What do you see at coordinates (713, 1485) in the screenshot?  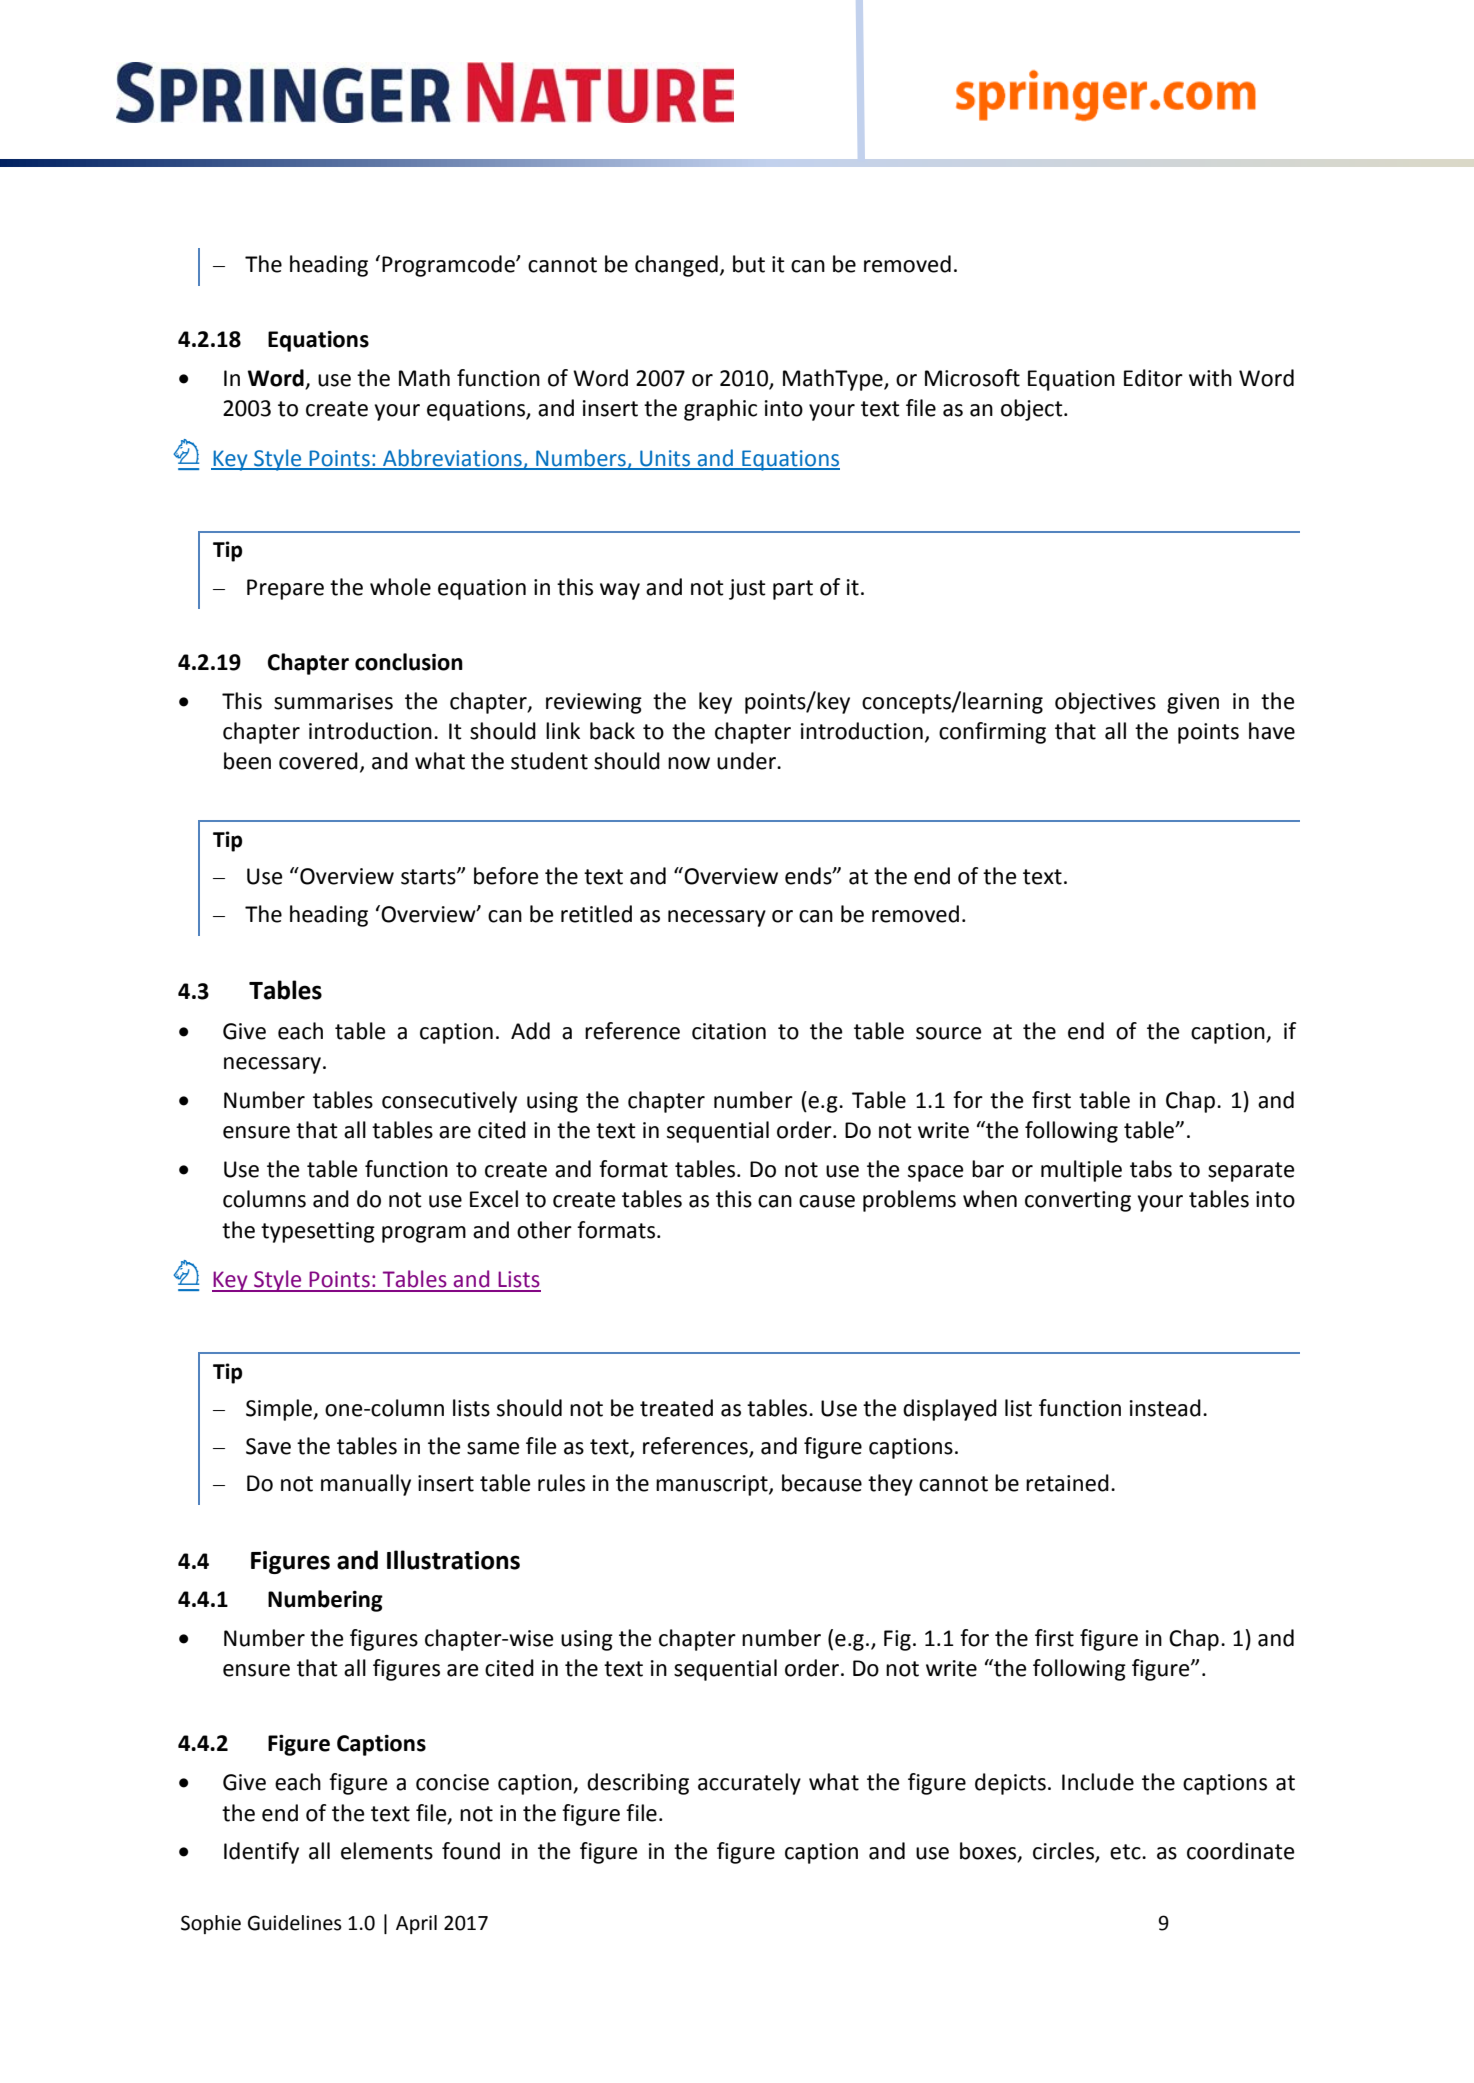 I see `manuscript` at bounding box center [713, 1485].
